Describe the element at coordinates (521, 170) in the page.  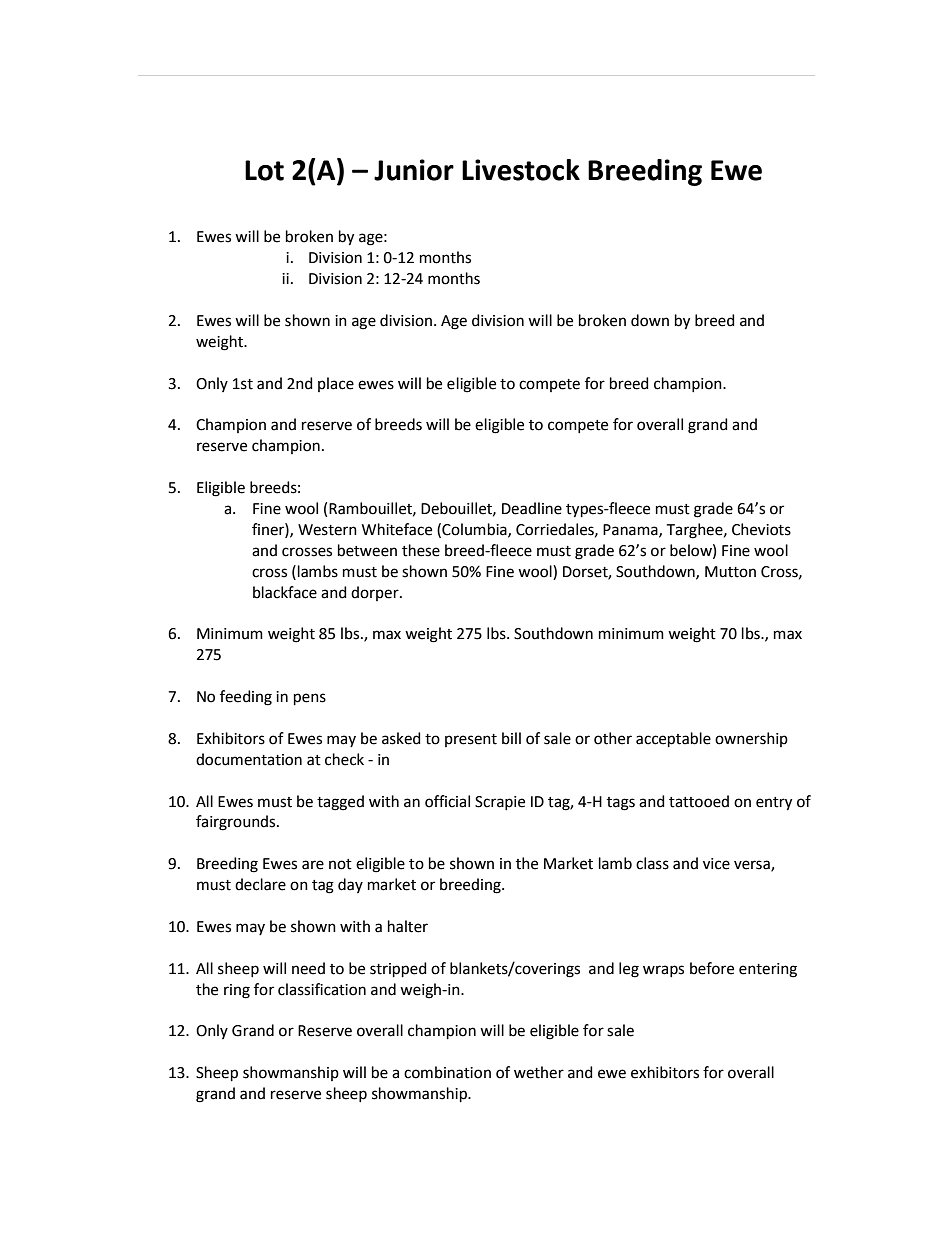
I see `Livestock` at that location.
